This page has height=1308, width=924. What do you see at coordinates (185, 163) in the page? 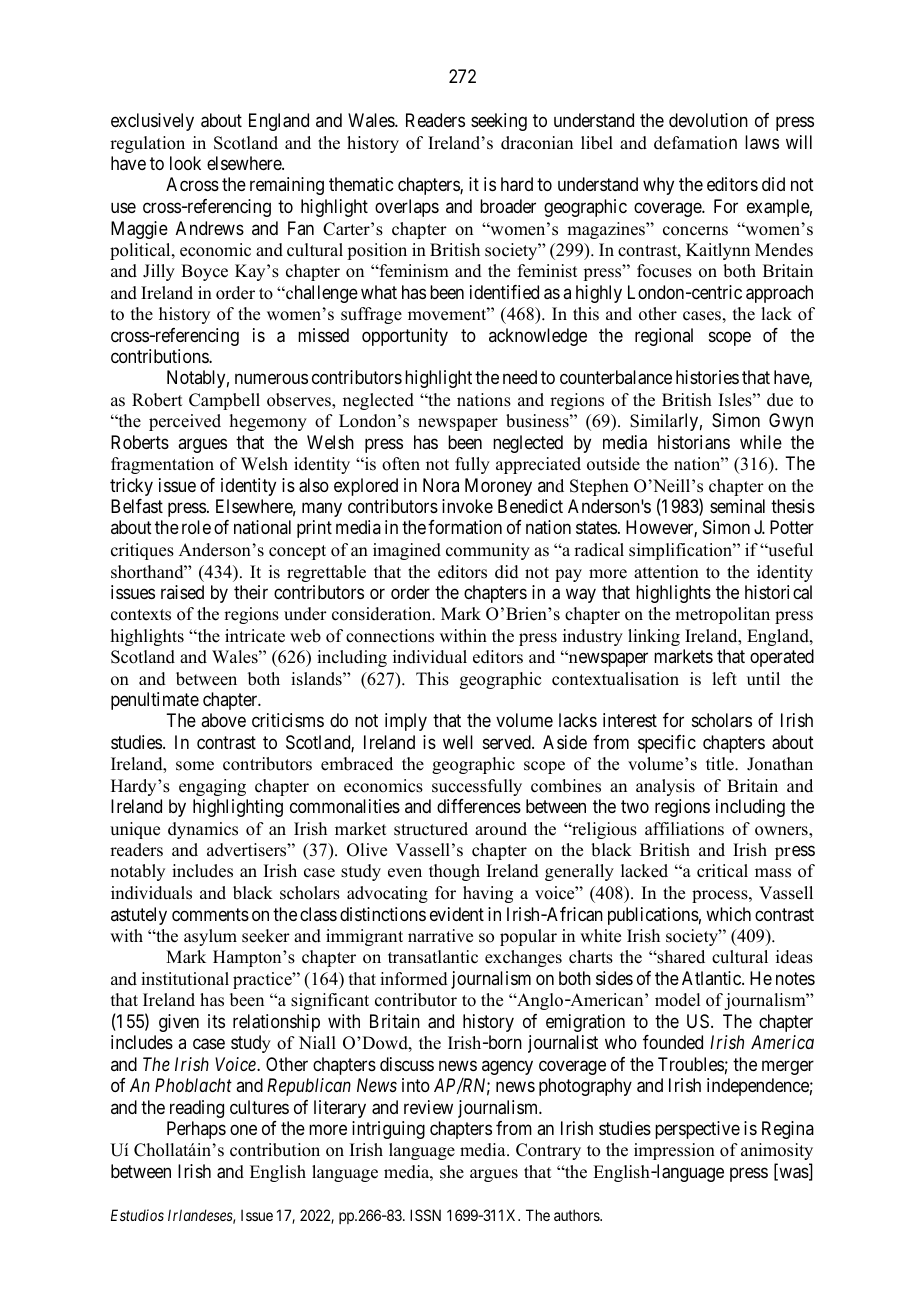
I see `look` at bounding box center [185, 163].
